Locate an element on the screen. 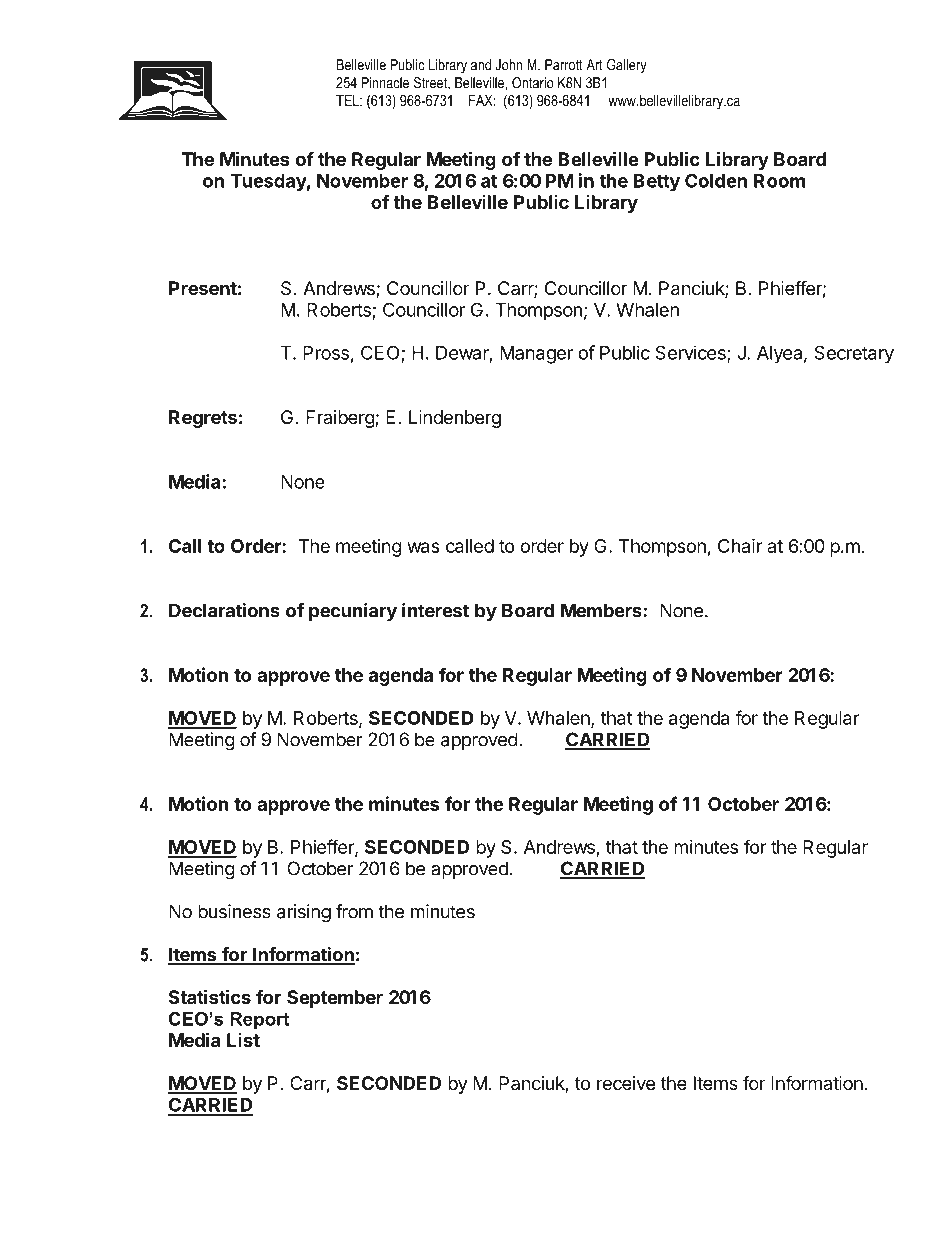  List is located at coordinates (243, 1040).
